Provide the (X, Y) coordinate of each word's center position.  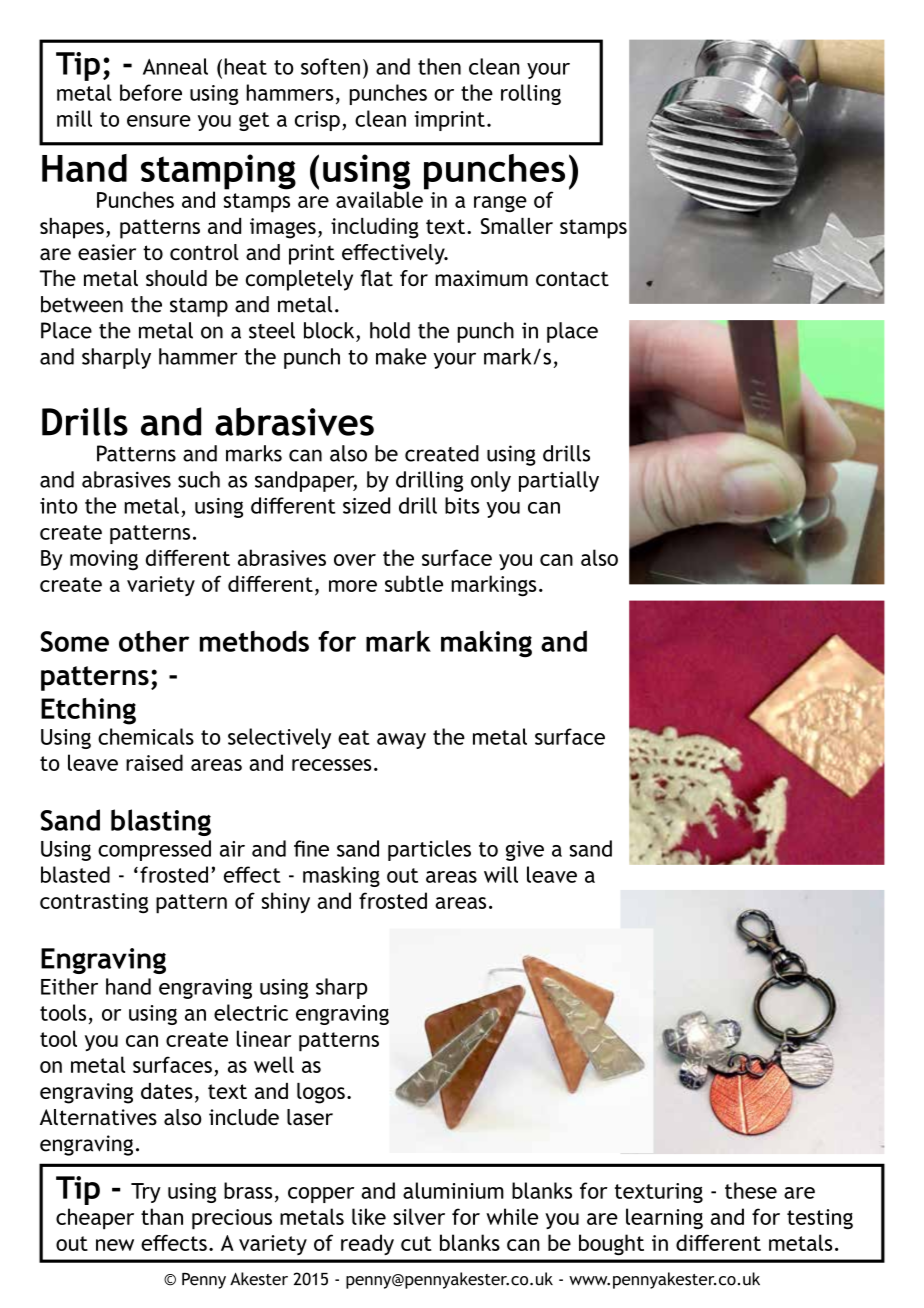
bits (462, 505)
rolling (531, 94)
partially (559, 481)
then (439, 66)
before (151, 92)
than (162, 1216)
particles (429, 850)
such (199, 479)
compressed (154, 850)
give (525, 851)
